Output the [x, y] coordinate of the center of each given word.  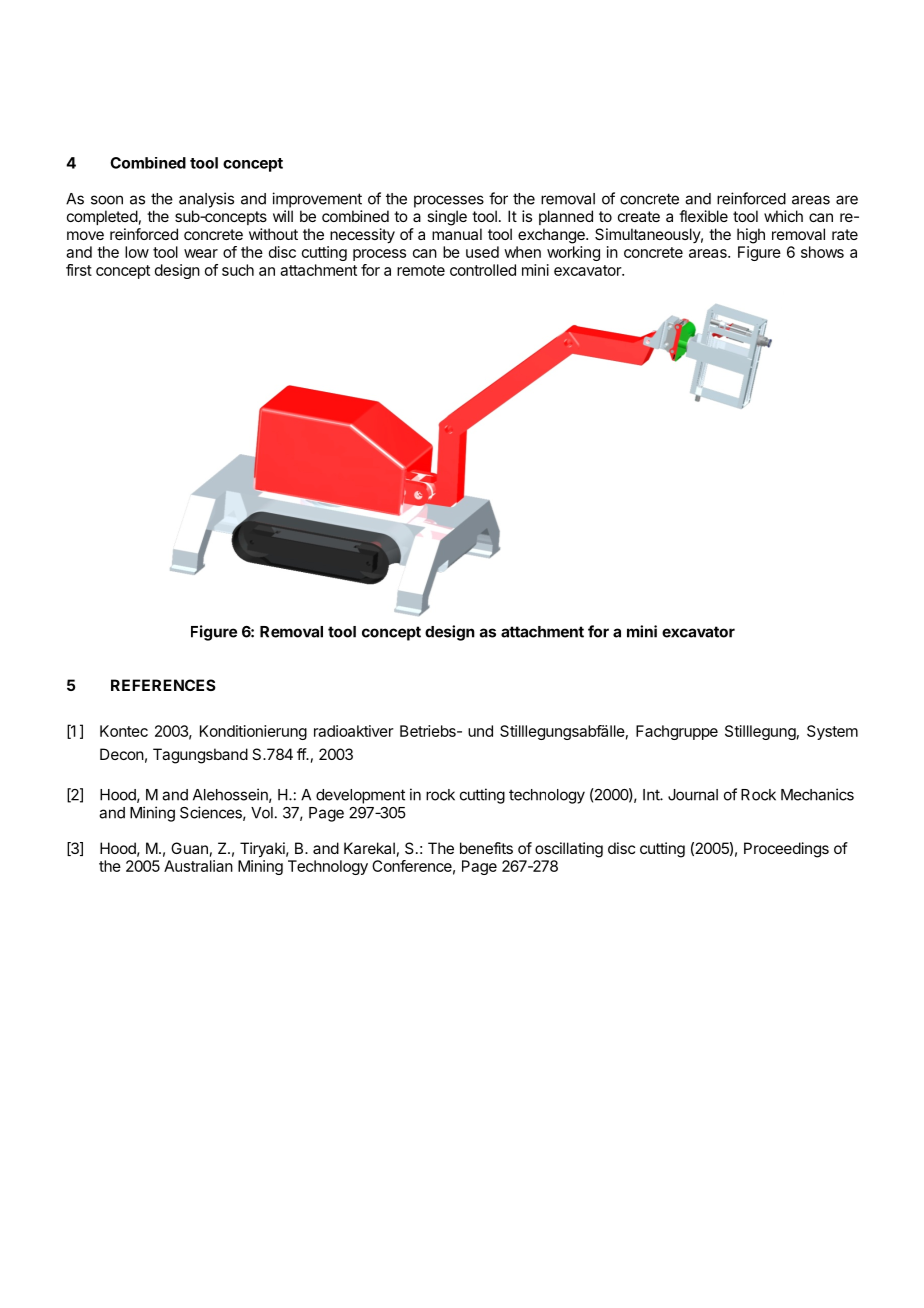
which [783, 216]
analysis [206, 200]
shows [822, 252]
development [360, 796]
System [832, 732]
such [238, 270]
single [447, 218]
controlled [483, 270]
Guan [189, 848]
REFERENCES [163, 685]
